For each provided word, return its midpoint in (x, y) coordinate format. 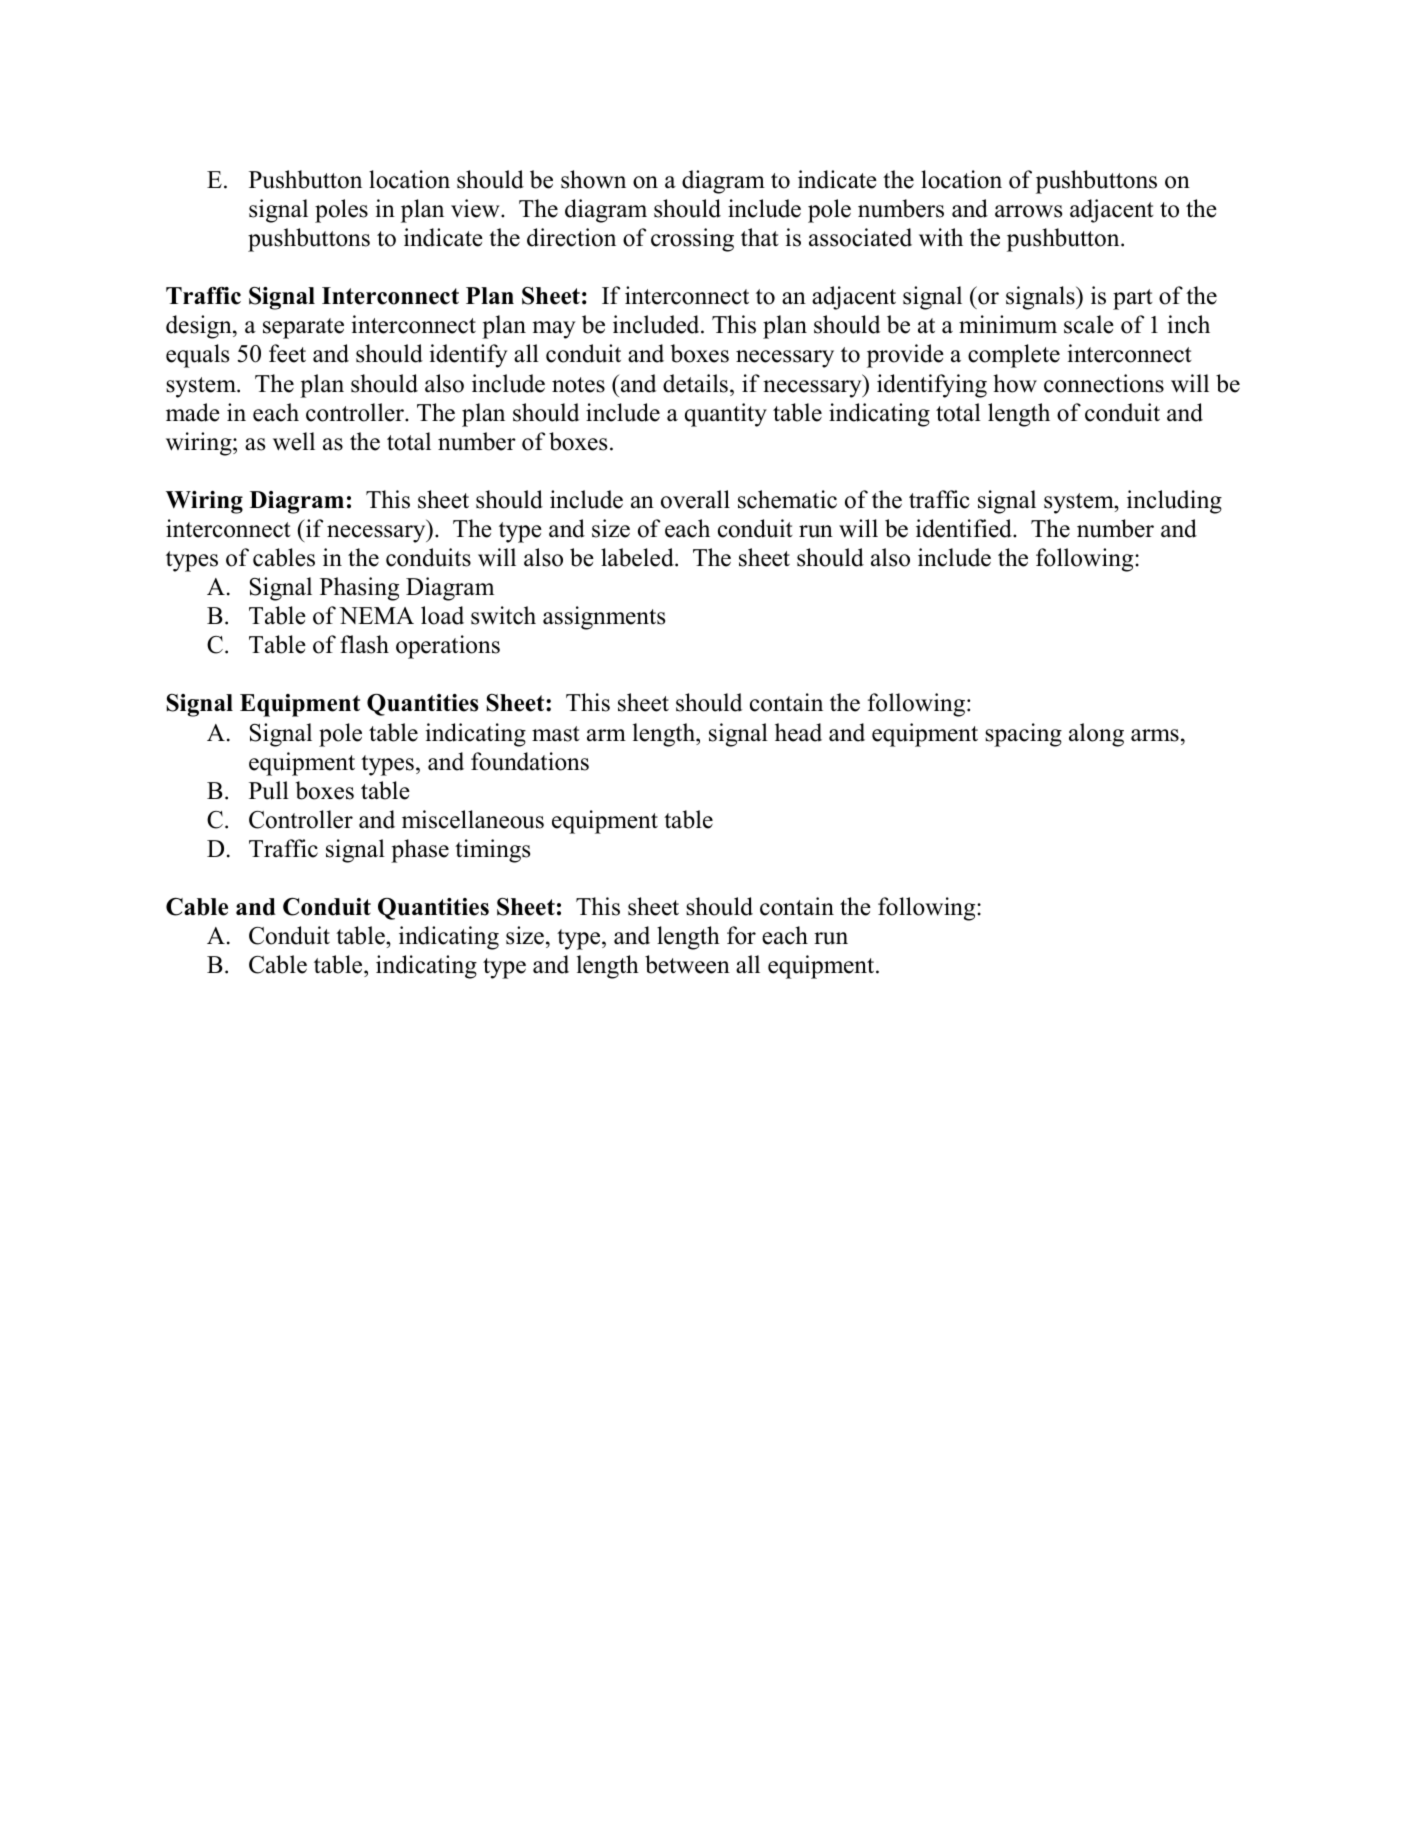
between (687, 964)
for (741, 935)
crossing (692, 240)
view (476, 208)
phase (420, 851)
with (941, 237)
